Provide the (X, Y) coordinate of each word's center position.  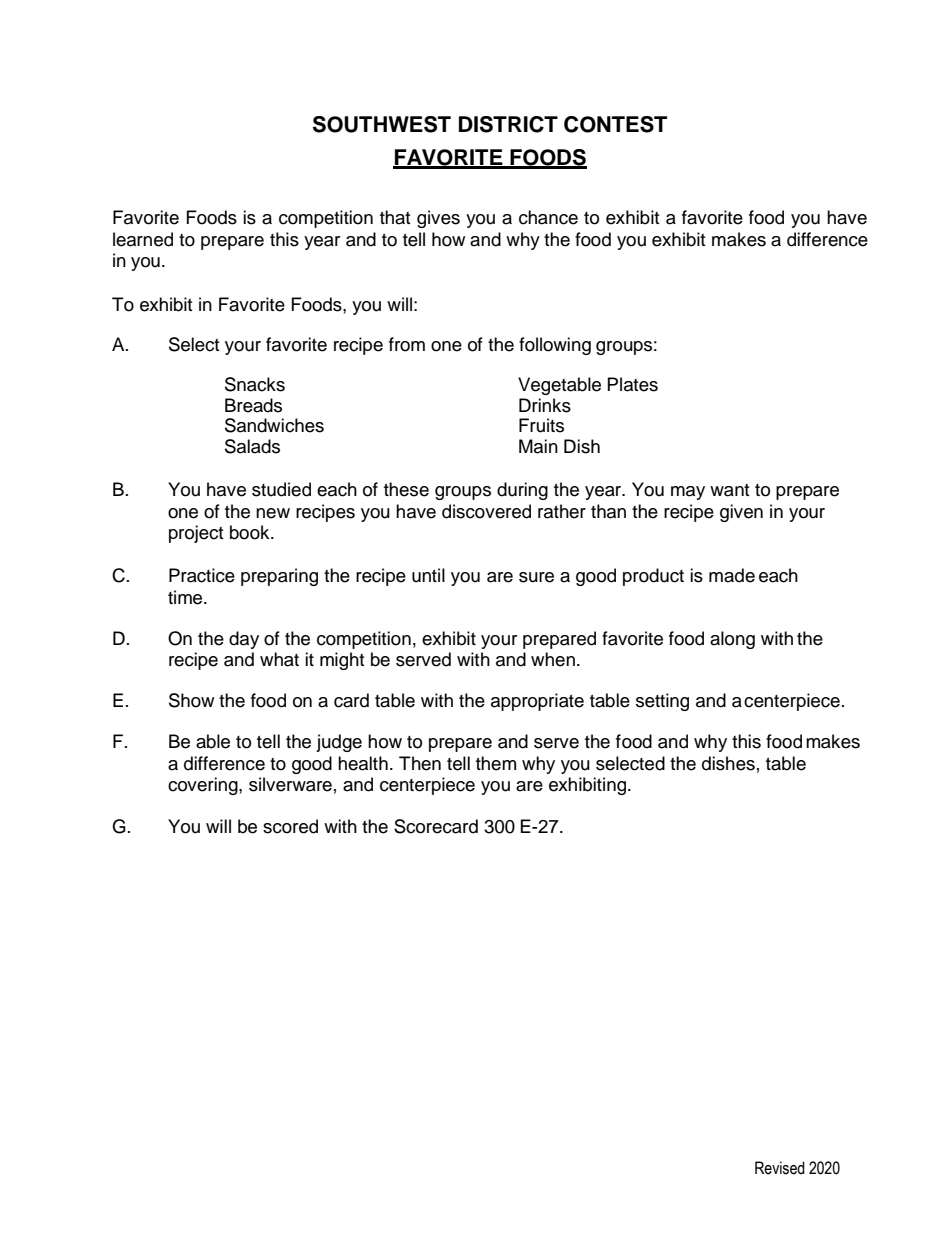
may (688, 493)
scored (290, 826)
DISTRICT (508, 124)
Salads (252, 446)
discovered (486, 511)
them (496, 763)
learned (143, 239)
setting (662, 702)
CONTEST (615, 124)
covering (204, 786)
